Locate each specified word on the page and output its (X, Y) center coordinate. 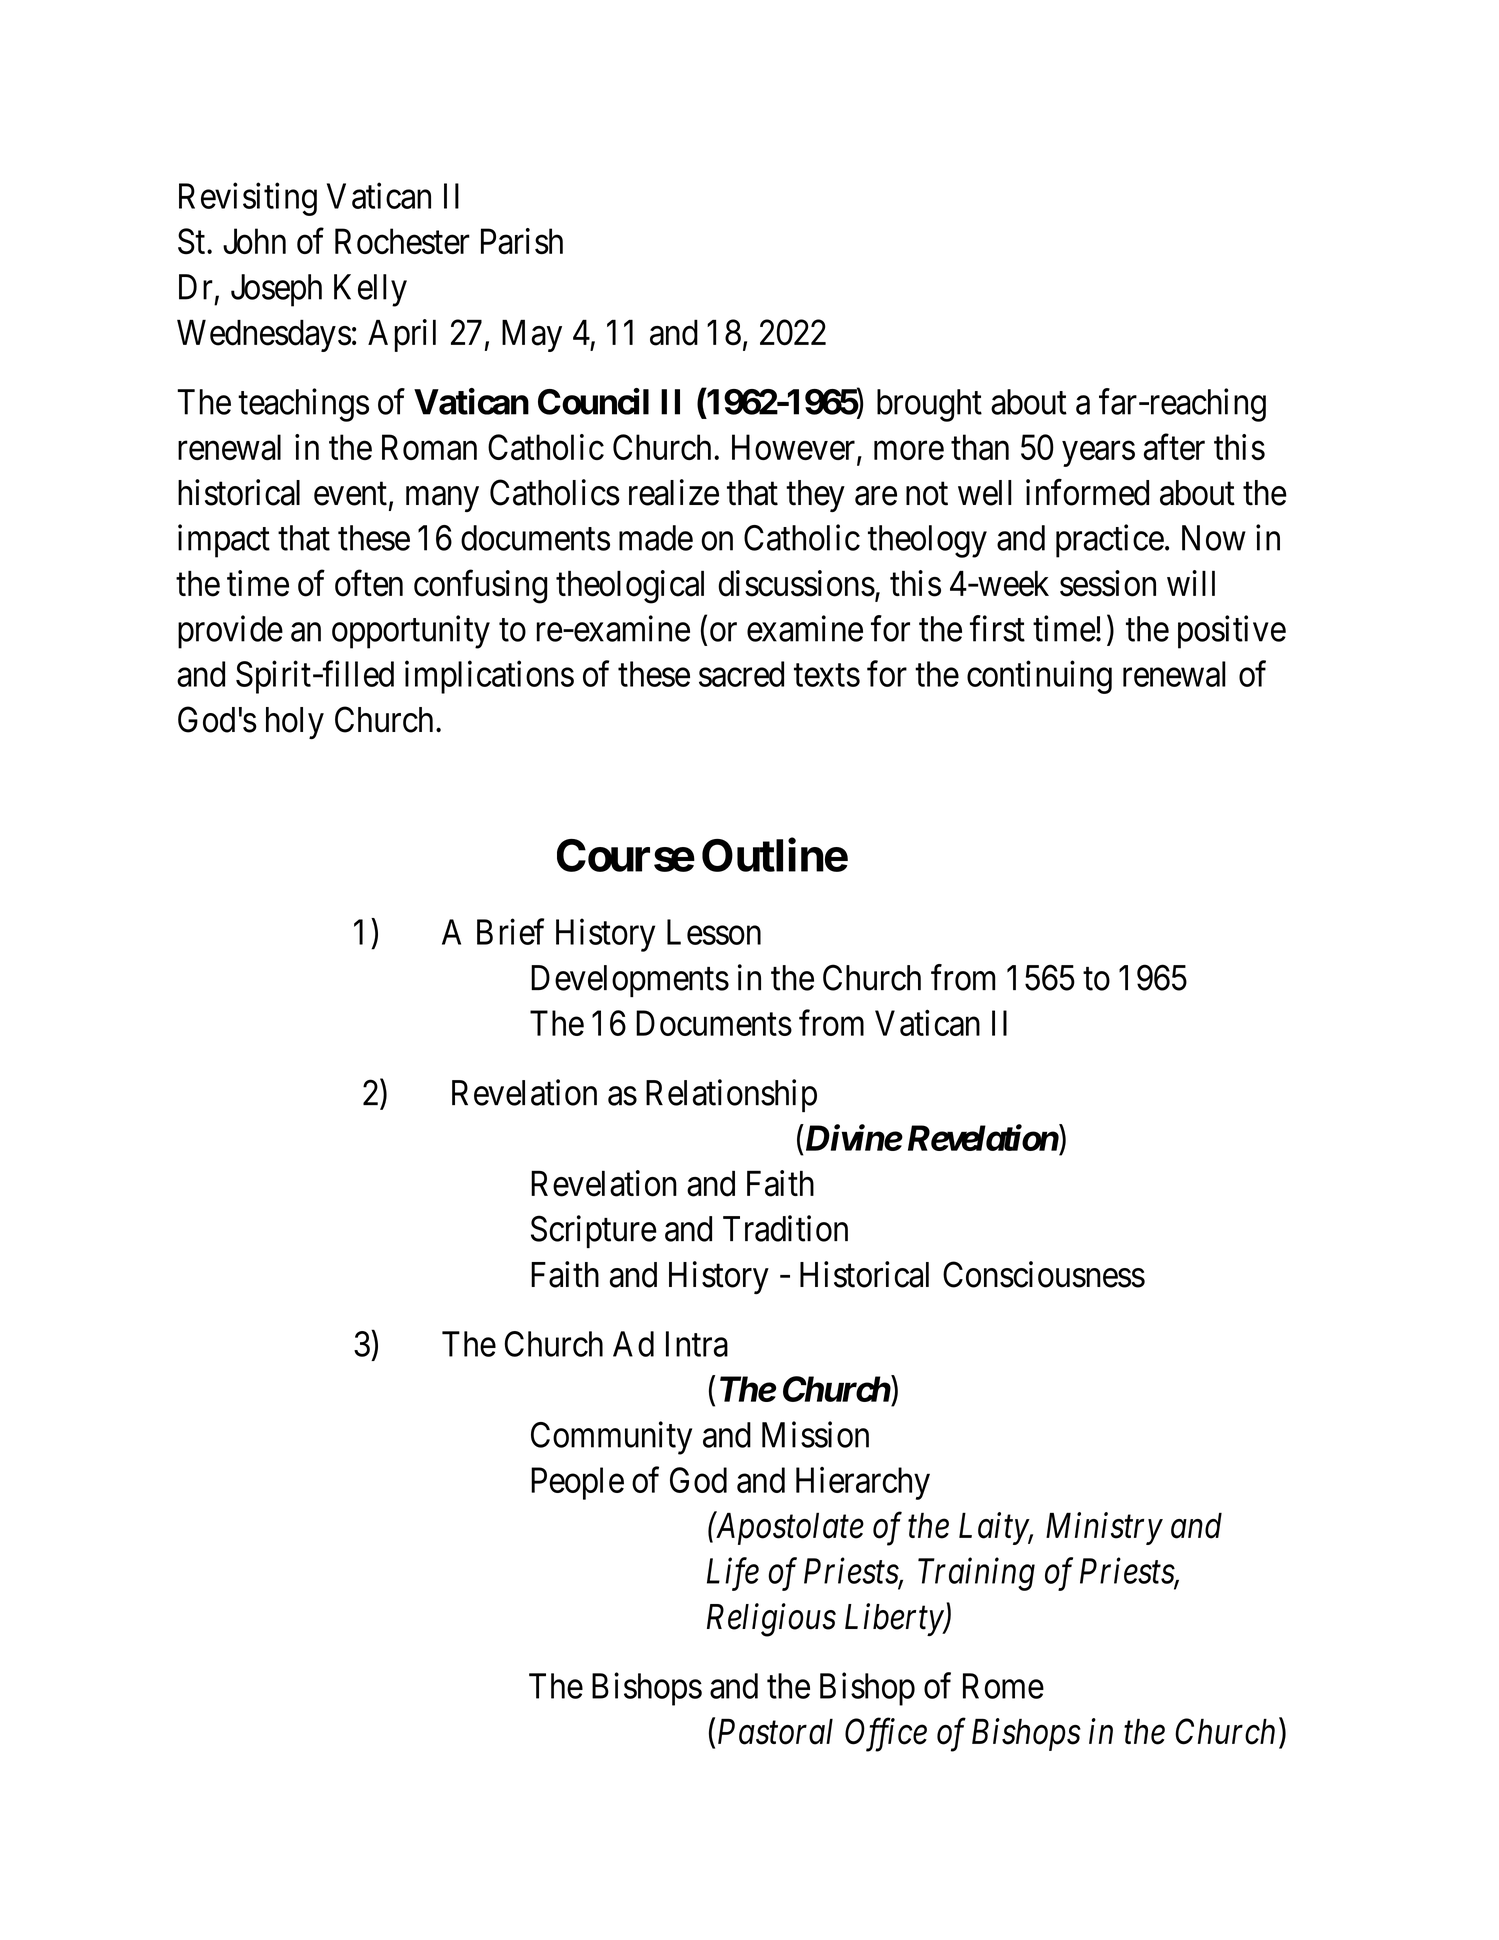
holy (295, 723)
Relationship (731, 1095)
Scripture (594, 1231)
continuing (1039, 677)
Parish (522, 241)
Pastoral (775, 1731)
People (577, 1483)
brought (929, 405)
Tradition (785, 1228)
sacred (741, 674)
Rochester (402, 241)
